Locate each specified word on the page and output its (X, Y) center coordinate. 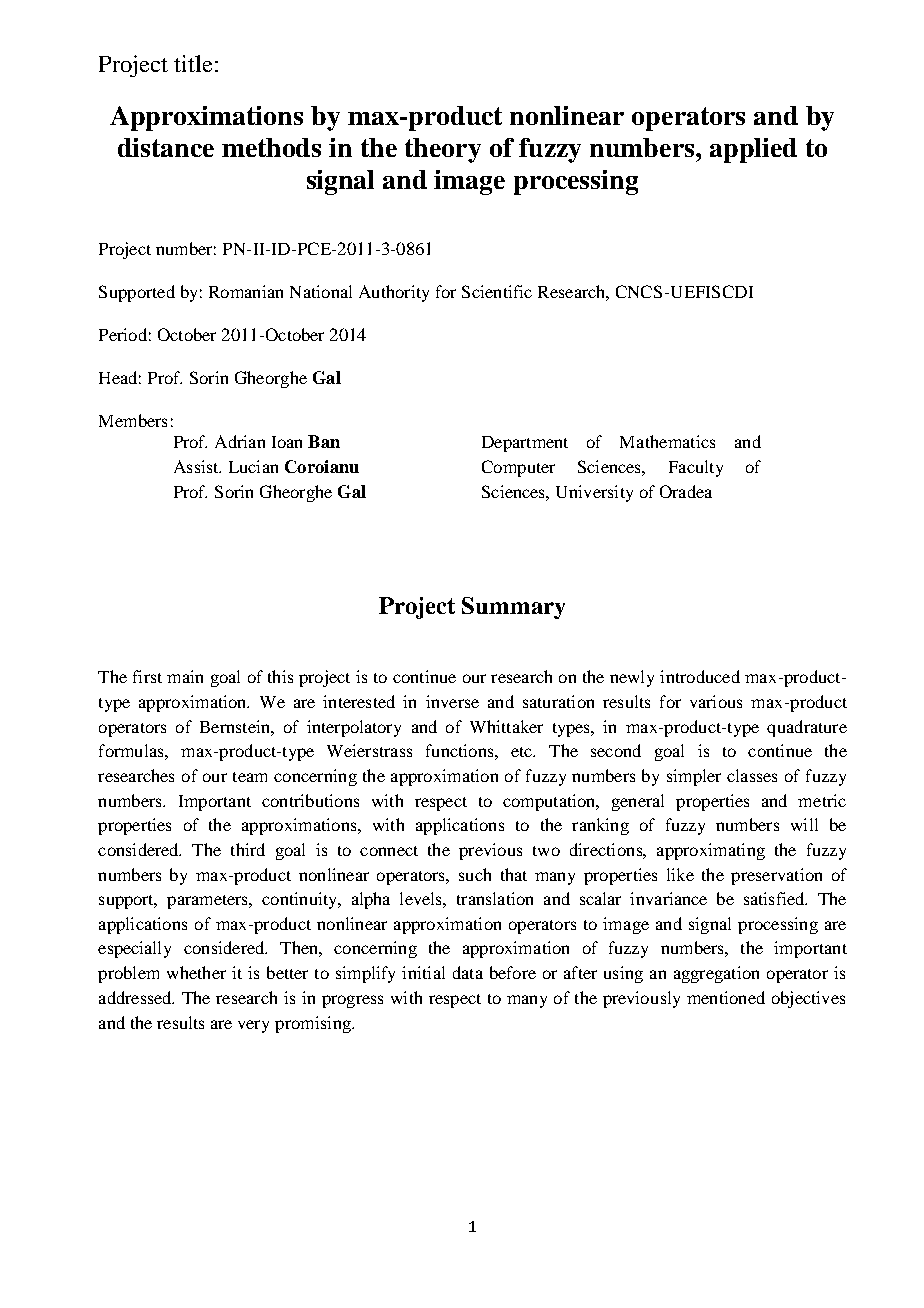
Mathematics (667, 441)
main (185, 676)
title (193, 63)
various (716, 701)
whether (196, 972)
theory (443, 150)
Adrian (240, 441)
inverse (452, 701)
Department (525, 444)
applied (753, 150)
